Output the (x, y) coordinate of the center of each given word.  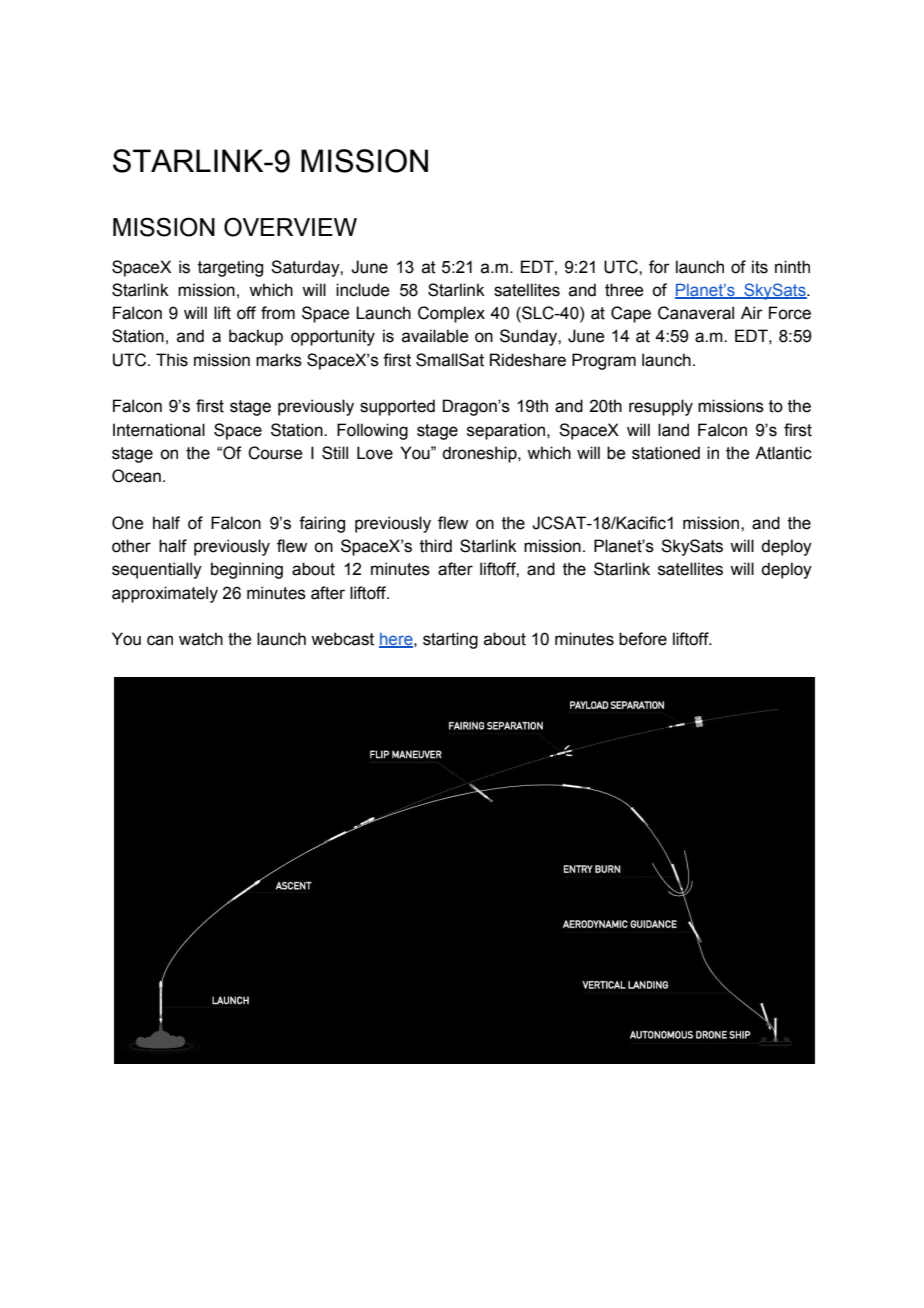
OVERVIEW (290, 227)
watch (201, 639)
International (159, 430)
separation (507, 431)
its (760, 267)
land (673, 430)
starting (450, 640)
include (362, 290)
